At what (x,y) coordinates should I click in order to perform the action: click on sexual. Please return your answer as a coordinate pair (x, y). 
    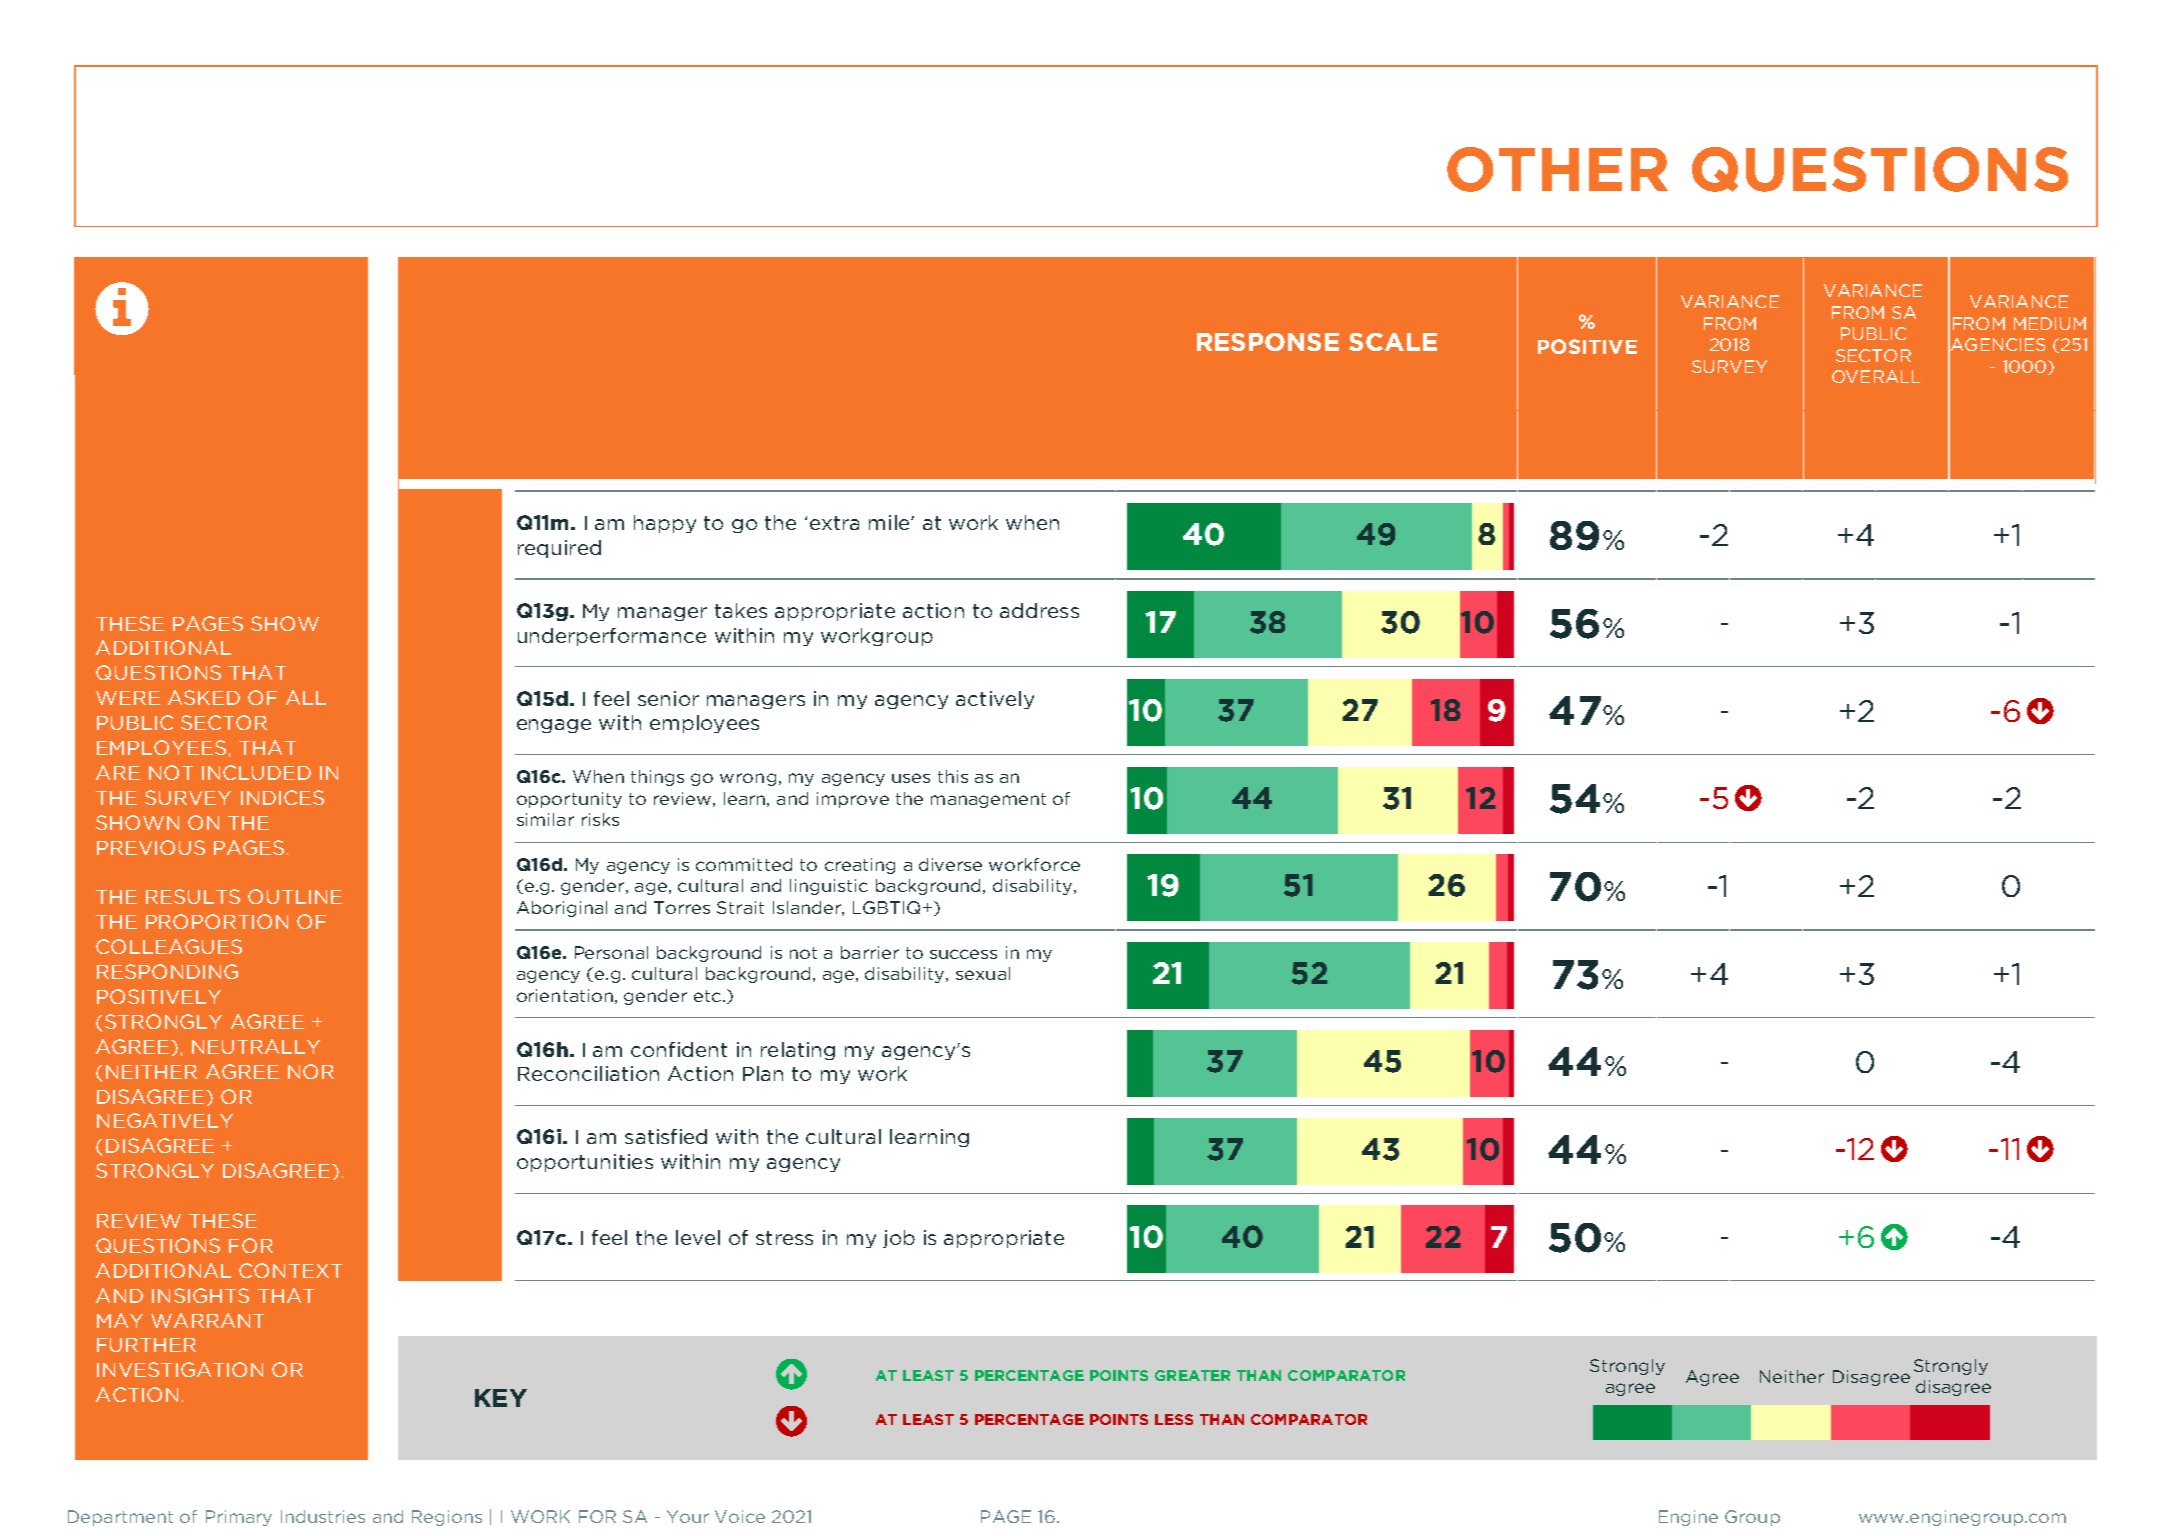
    Looking at the image, I should click on (983, 973).
